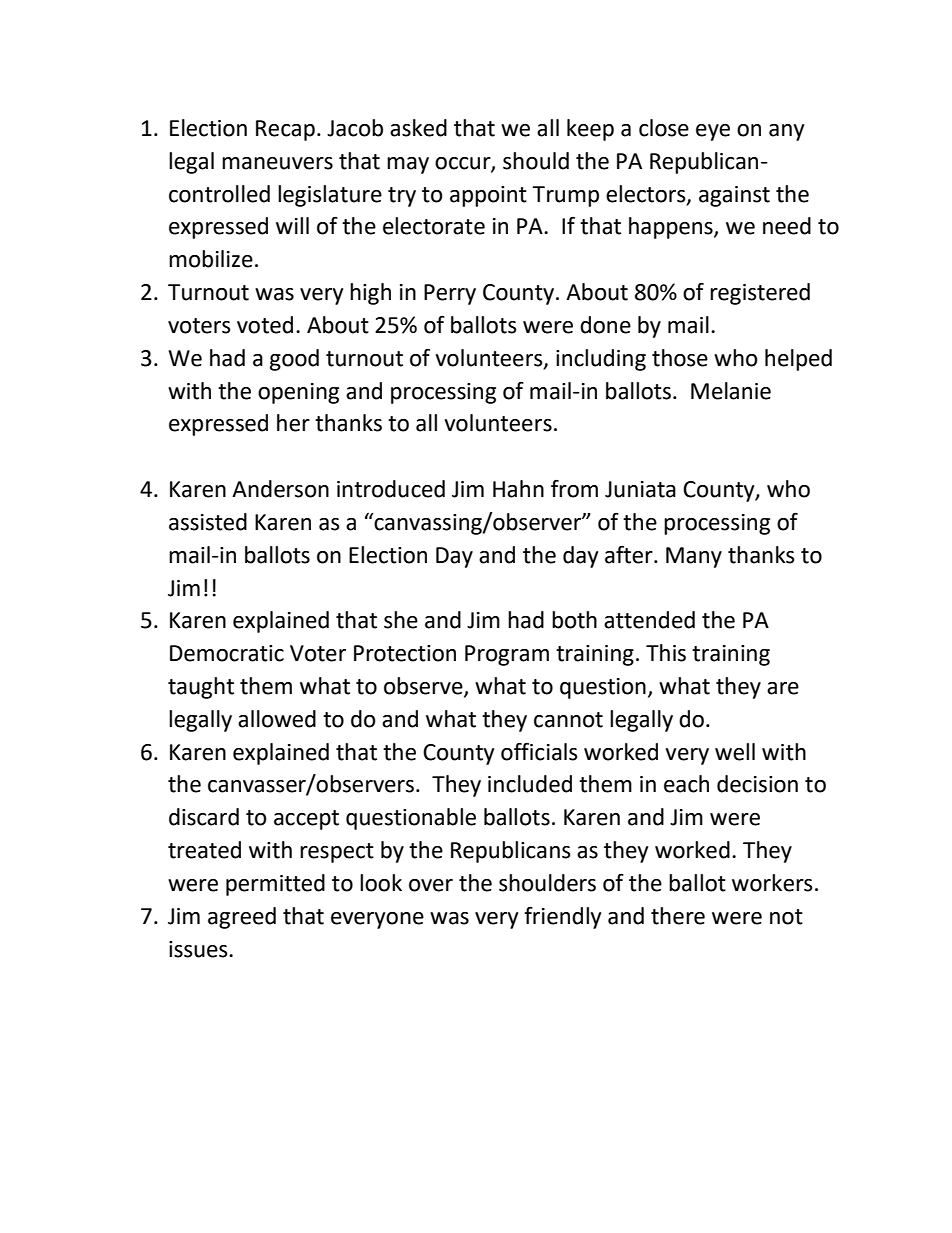  Describe the element at coordinates (678, 916) in the screenshot. I see `there` at that location.
